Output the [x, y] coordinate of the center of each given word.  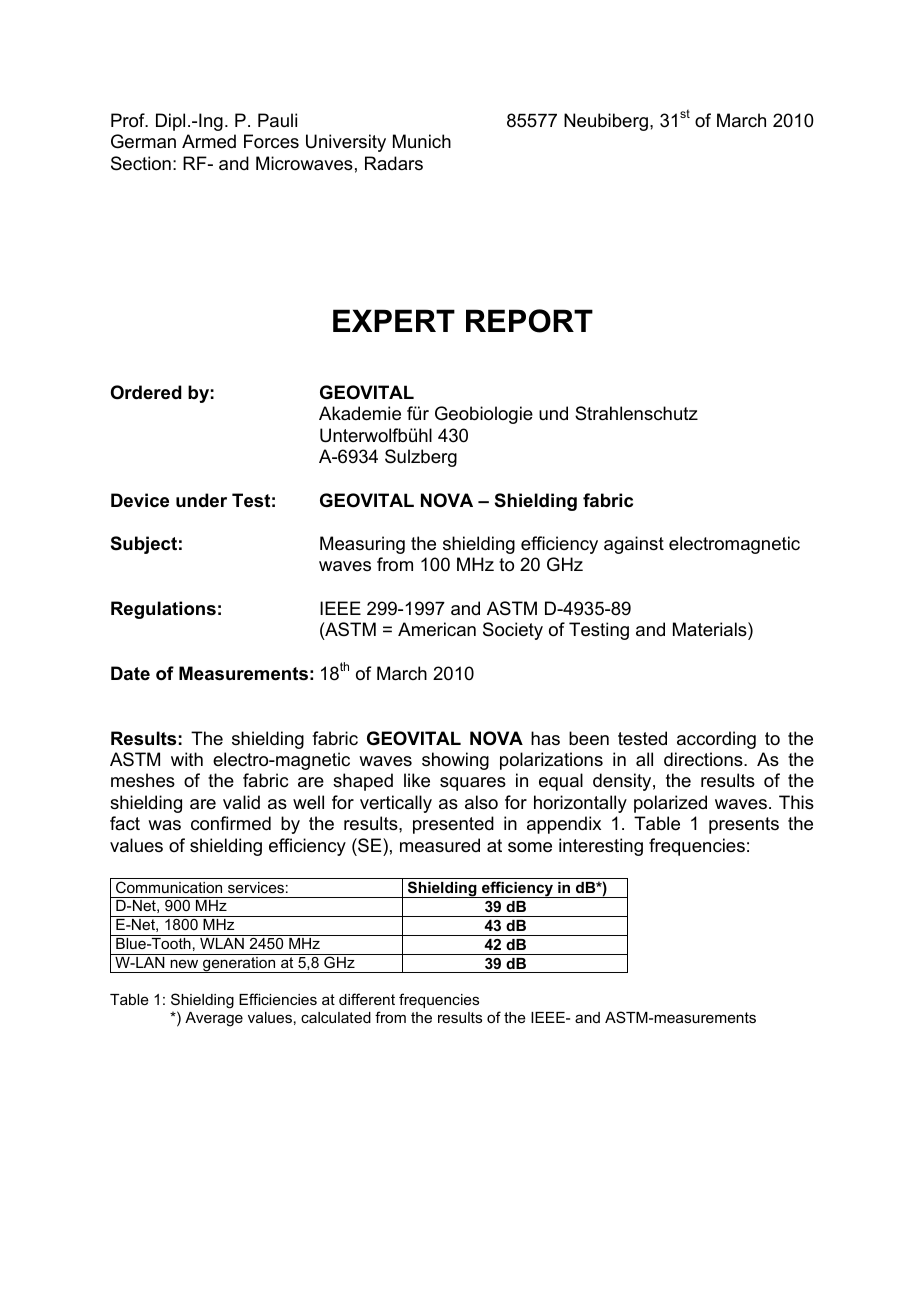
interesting [601, 847]
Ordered [146, 392]
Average [214, 1019]
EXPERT [394, 320]
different [367, 999]
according [716, 740]
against [634, 545]
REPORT [529, 321]
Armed [209, 141]
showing [455, 761]
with [187, 759]
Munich [422, 141]
